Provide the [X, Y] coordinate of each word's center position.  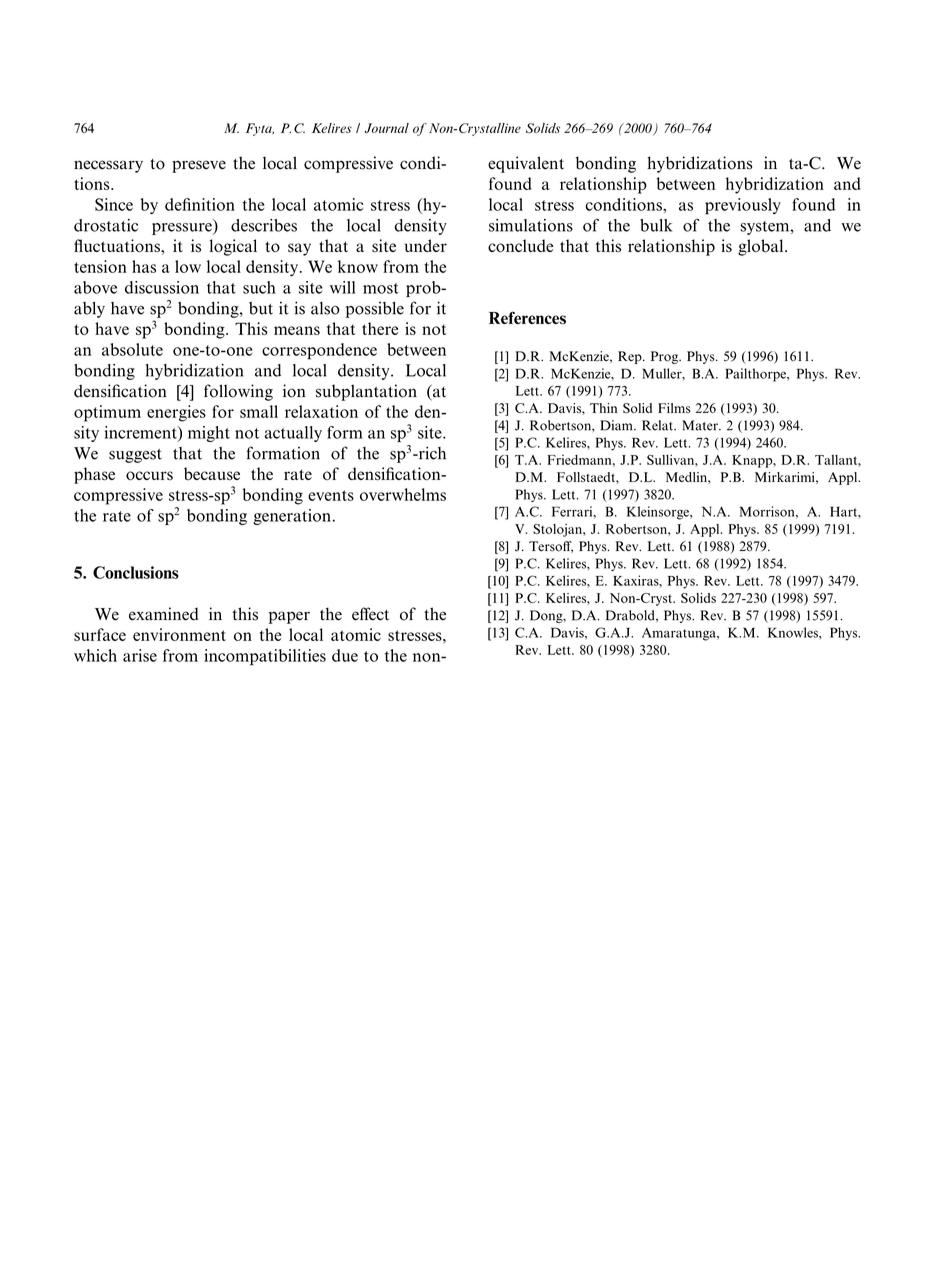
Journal [386, 128]
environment [179, 634]
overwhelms [403, 494]
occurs [149, 476]
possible [375, 310]
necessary [108, 166]
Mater [701, 425]
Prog [666, 357]
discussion [162, 287]
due [345, 655]
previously [743, 206]
